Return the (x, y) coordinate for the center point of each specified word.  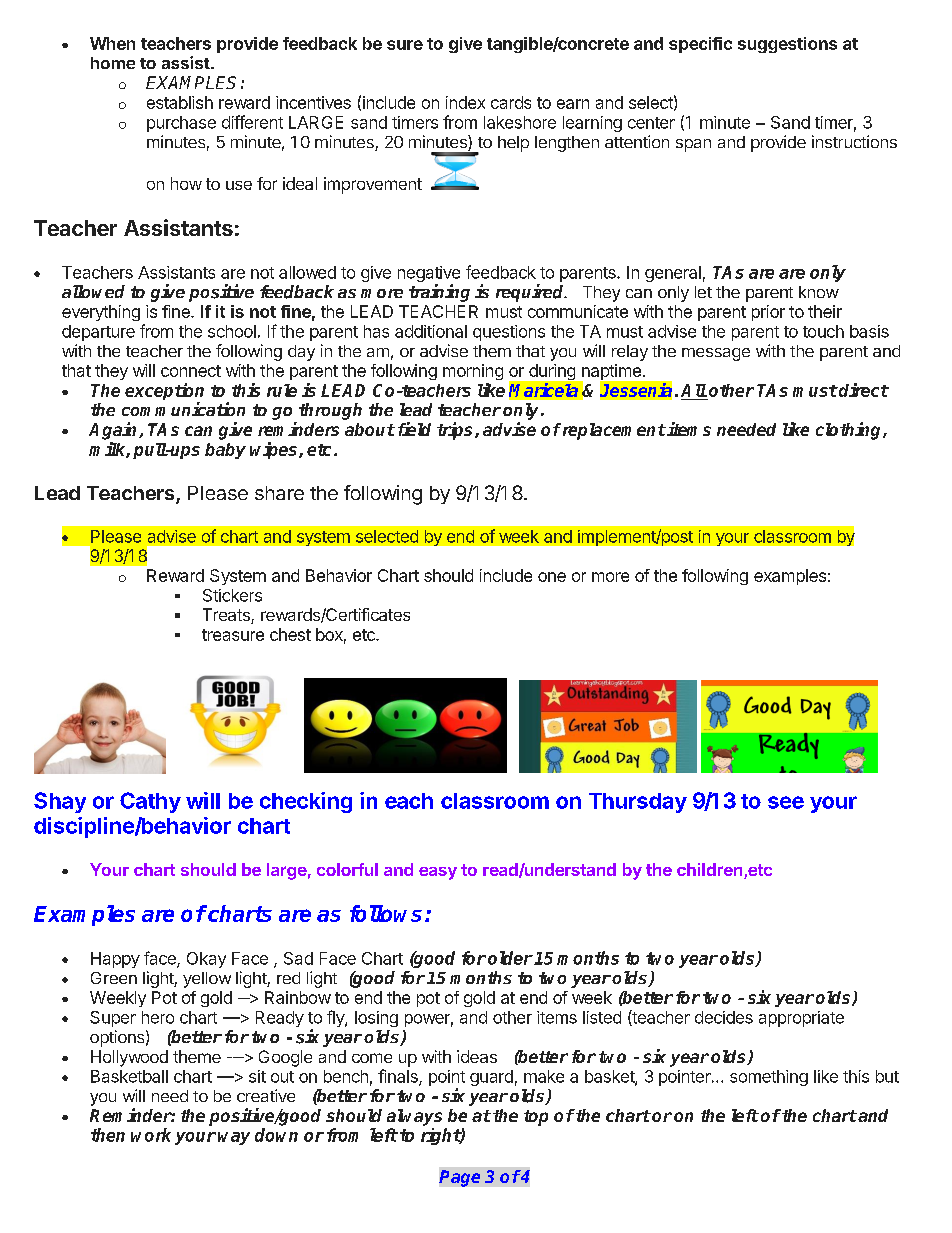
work (151, 1135)
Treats (227, 616)
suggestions (787, 45)
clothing (850, 431)
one (552, 577)
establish (180, 102)
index (465, 102)
